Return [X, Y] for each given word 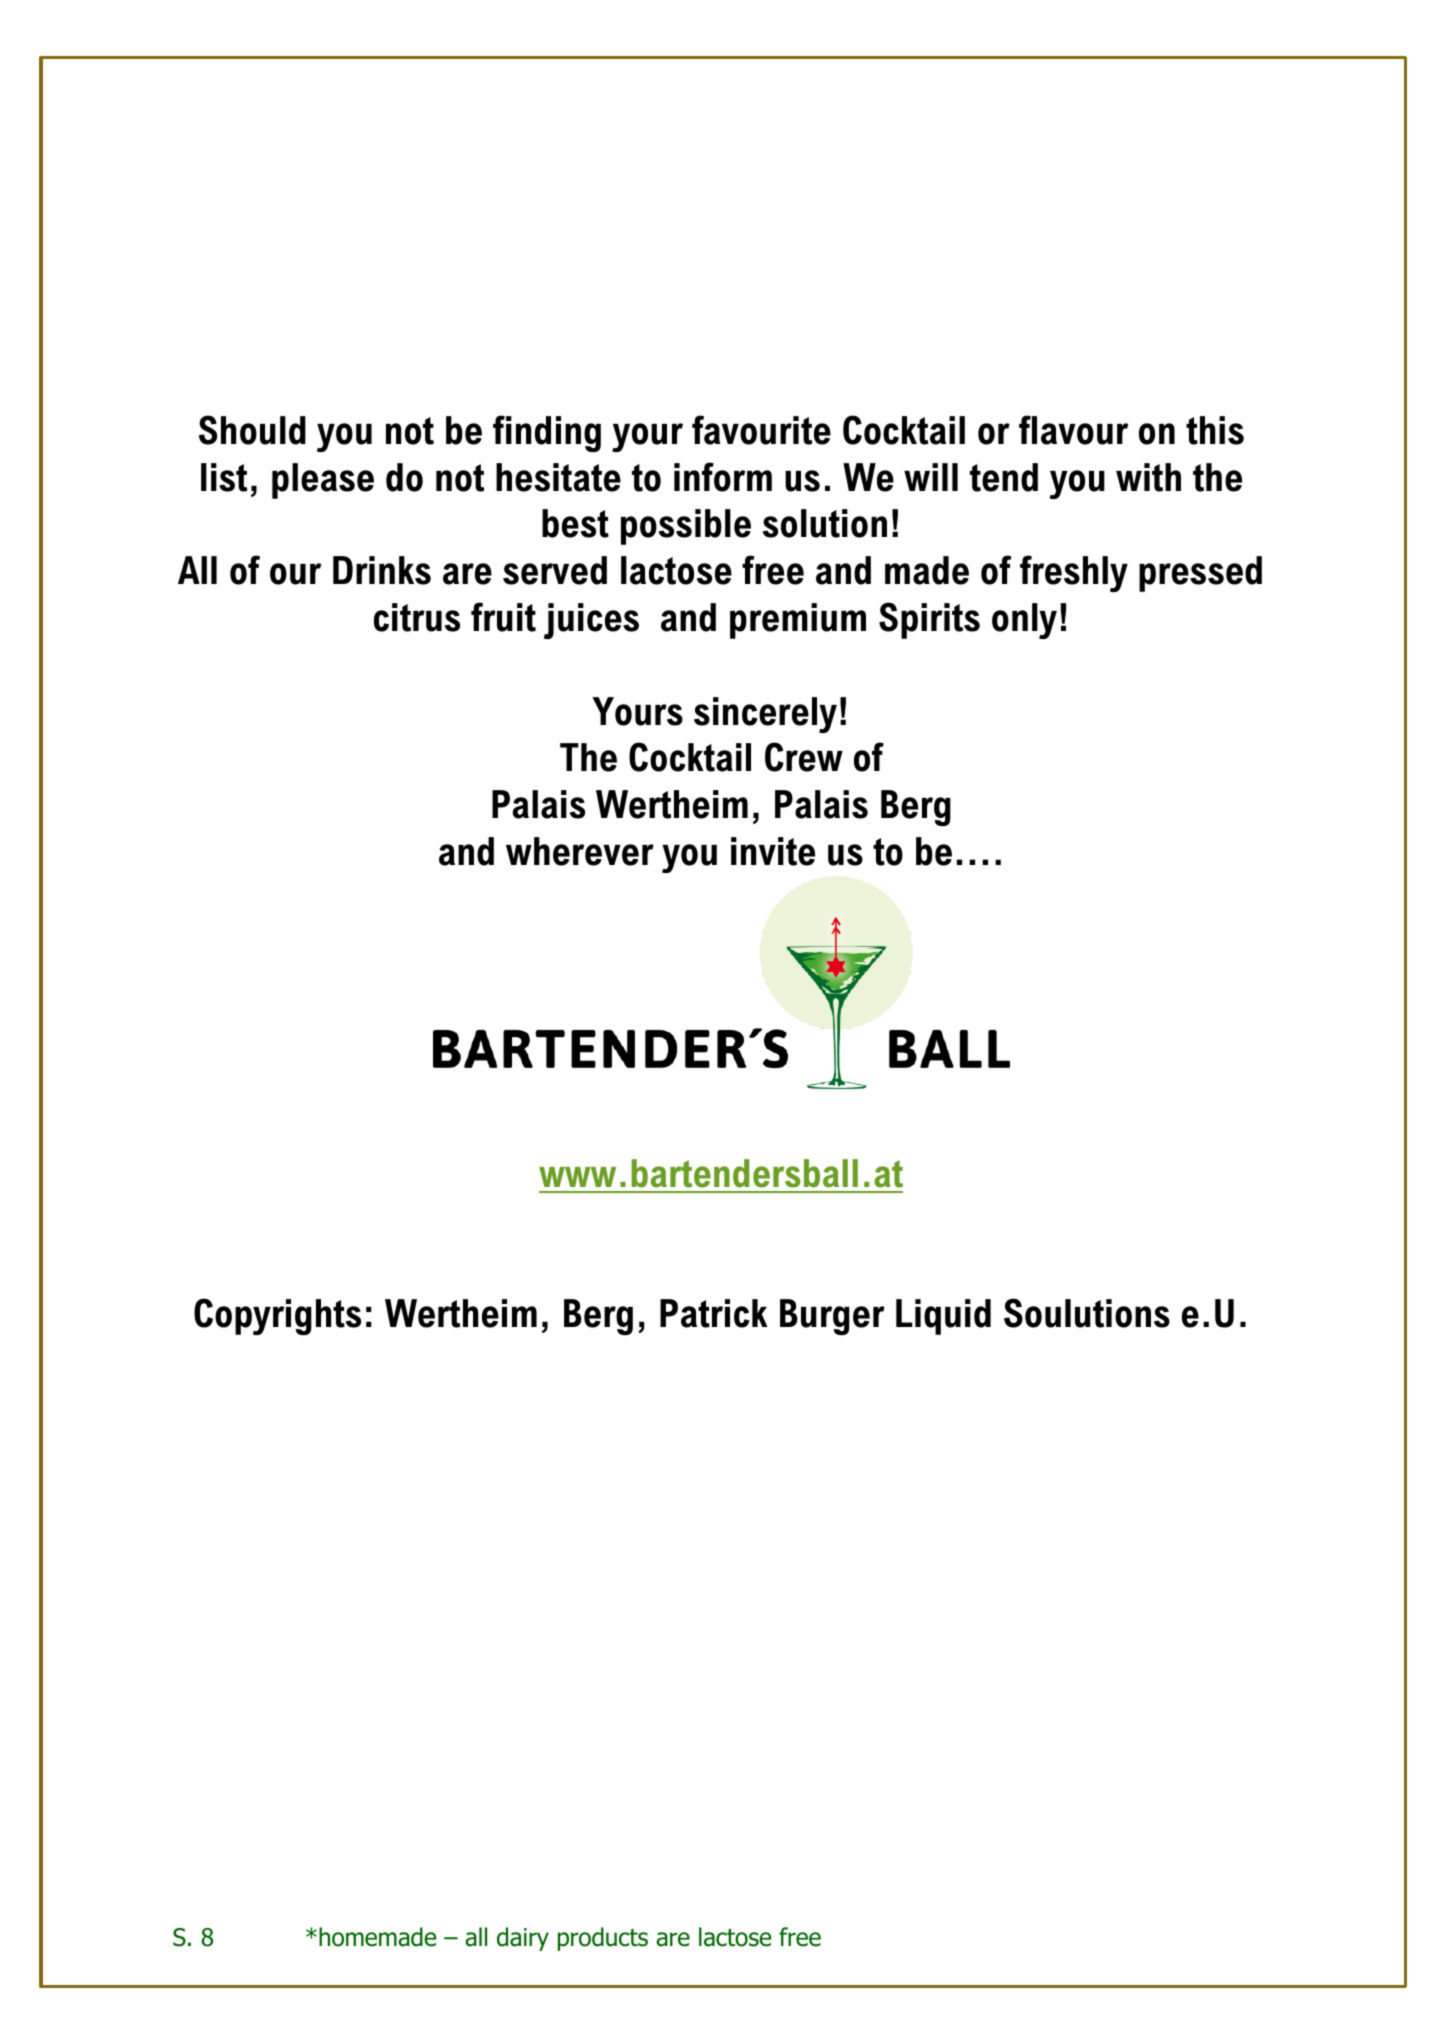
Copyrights [277, 1316]
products [603, 1939]
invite [773, 851]
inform [723, 477]
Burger [832, 1317]
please [323, 481]
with [1148, 477]
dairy [523, 1939]
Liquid [943, 1317]
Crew [804, 757]
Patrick [714, 1313]
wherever [580, 851]
